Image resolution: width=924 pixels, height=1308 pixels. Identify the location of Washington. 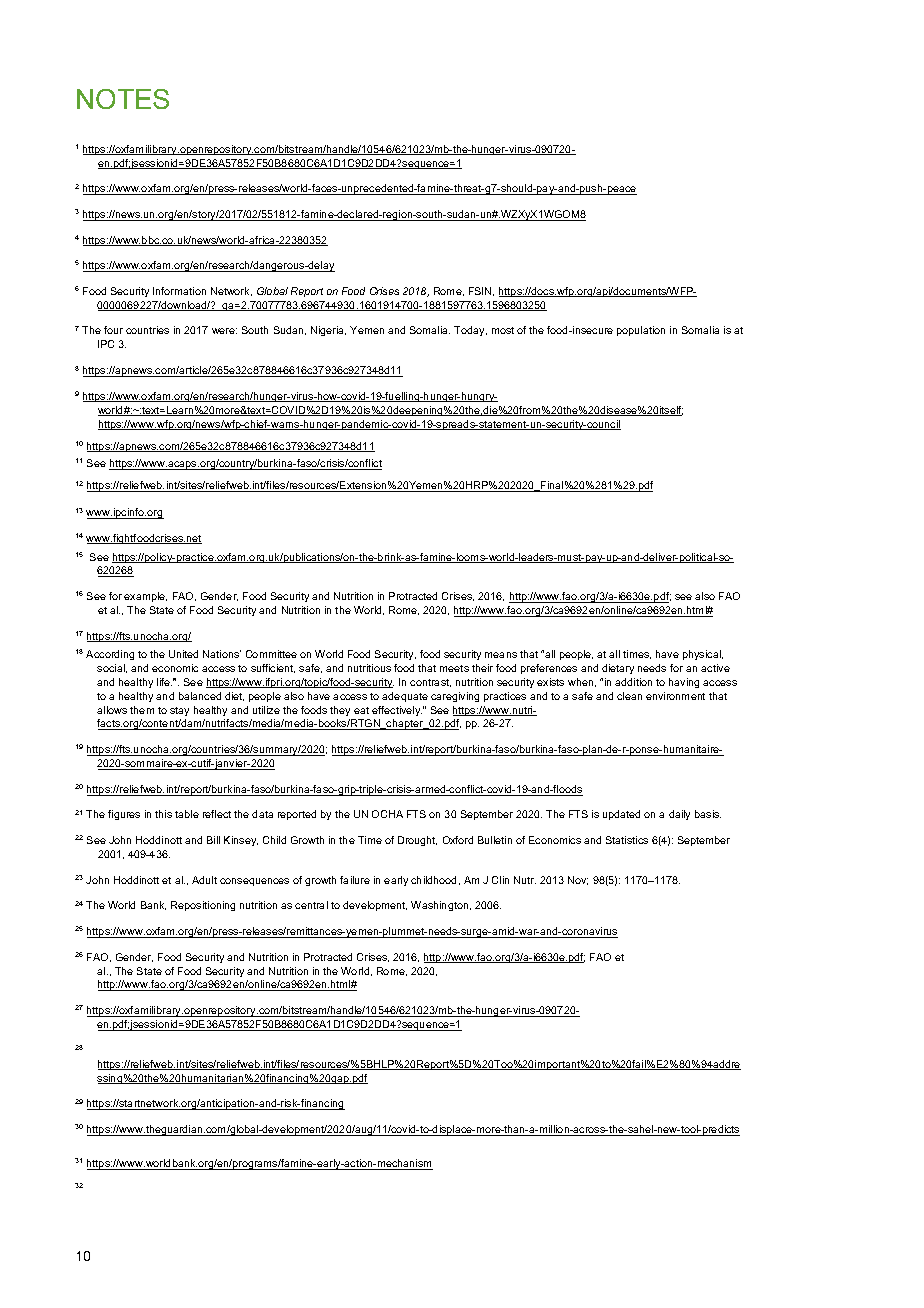
(441, 906).
